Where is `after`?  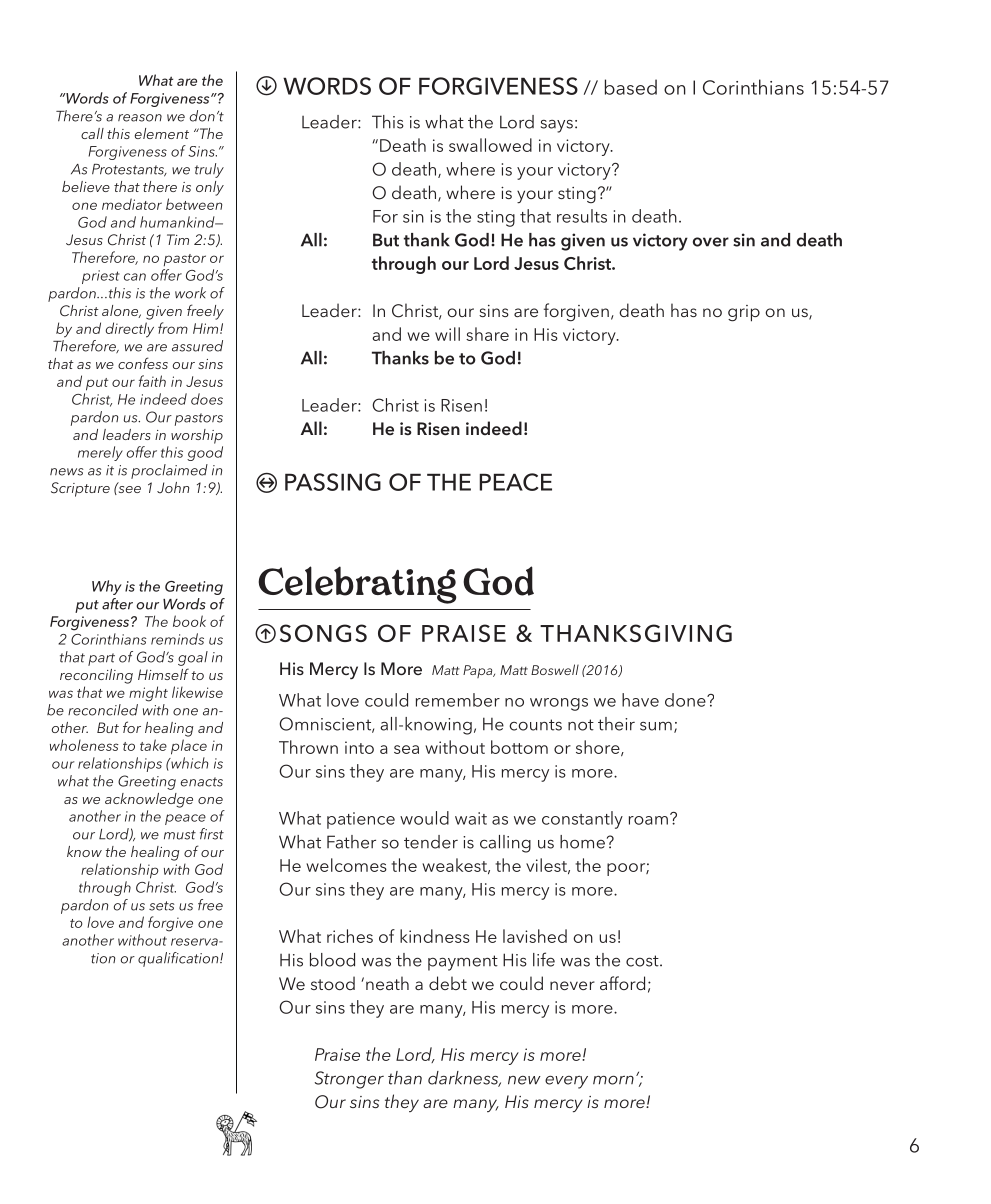 after is located at coordinates (117, 604).
